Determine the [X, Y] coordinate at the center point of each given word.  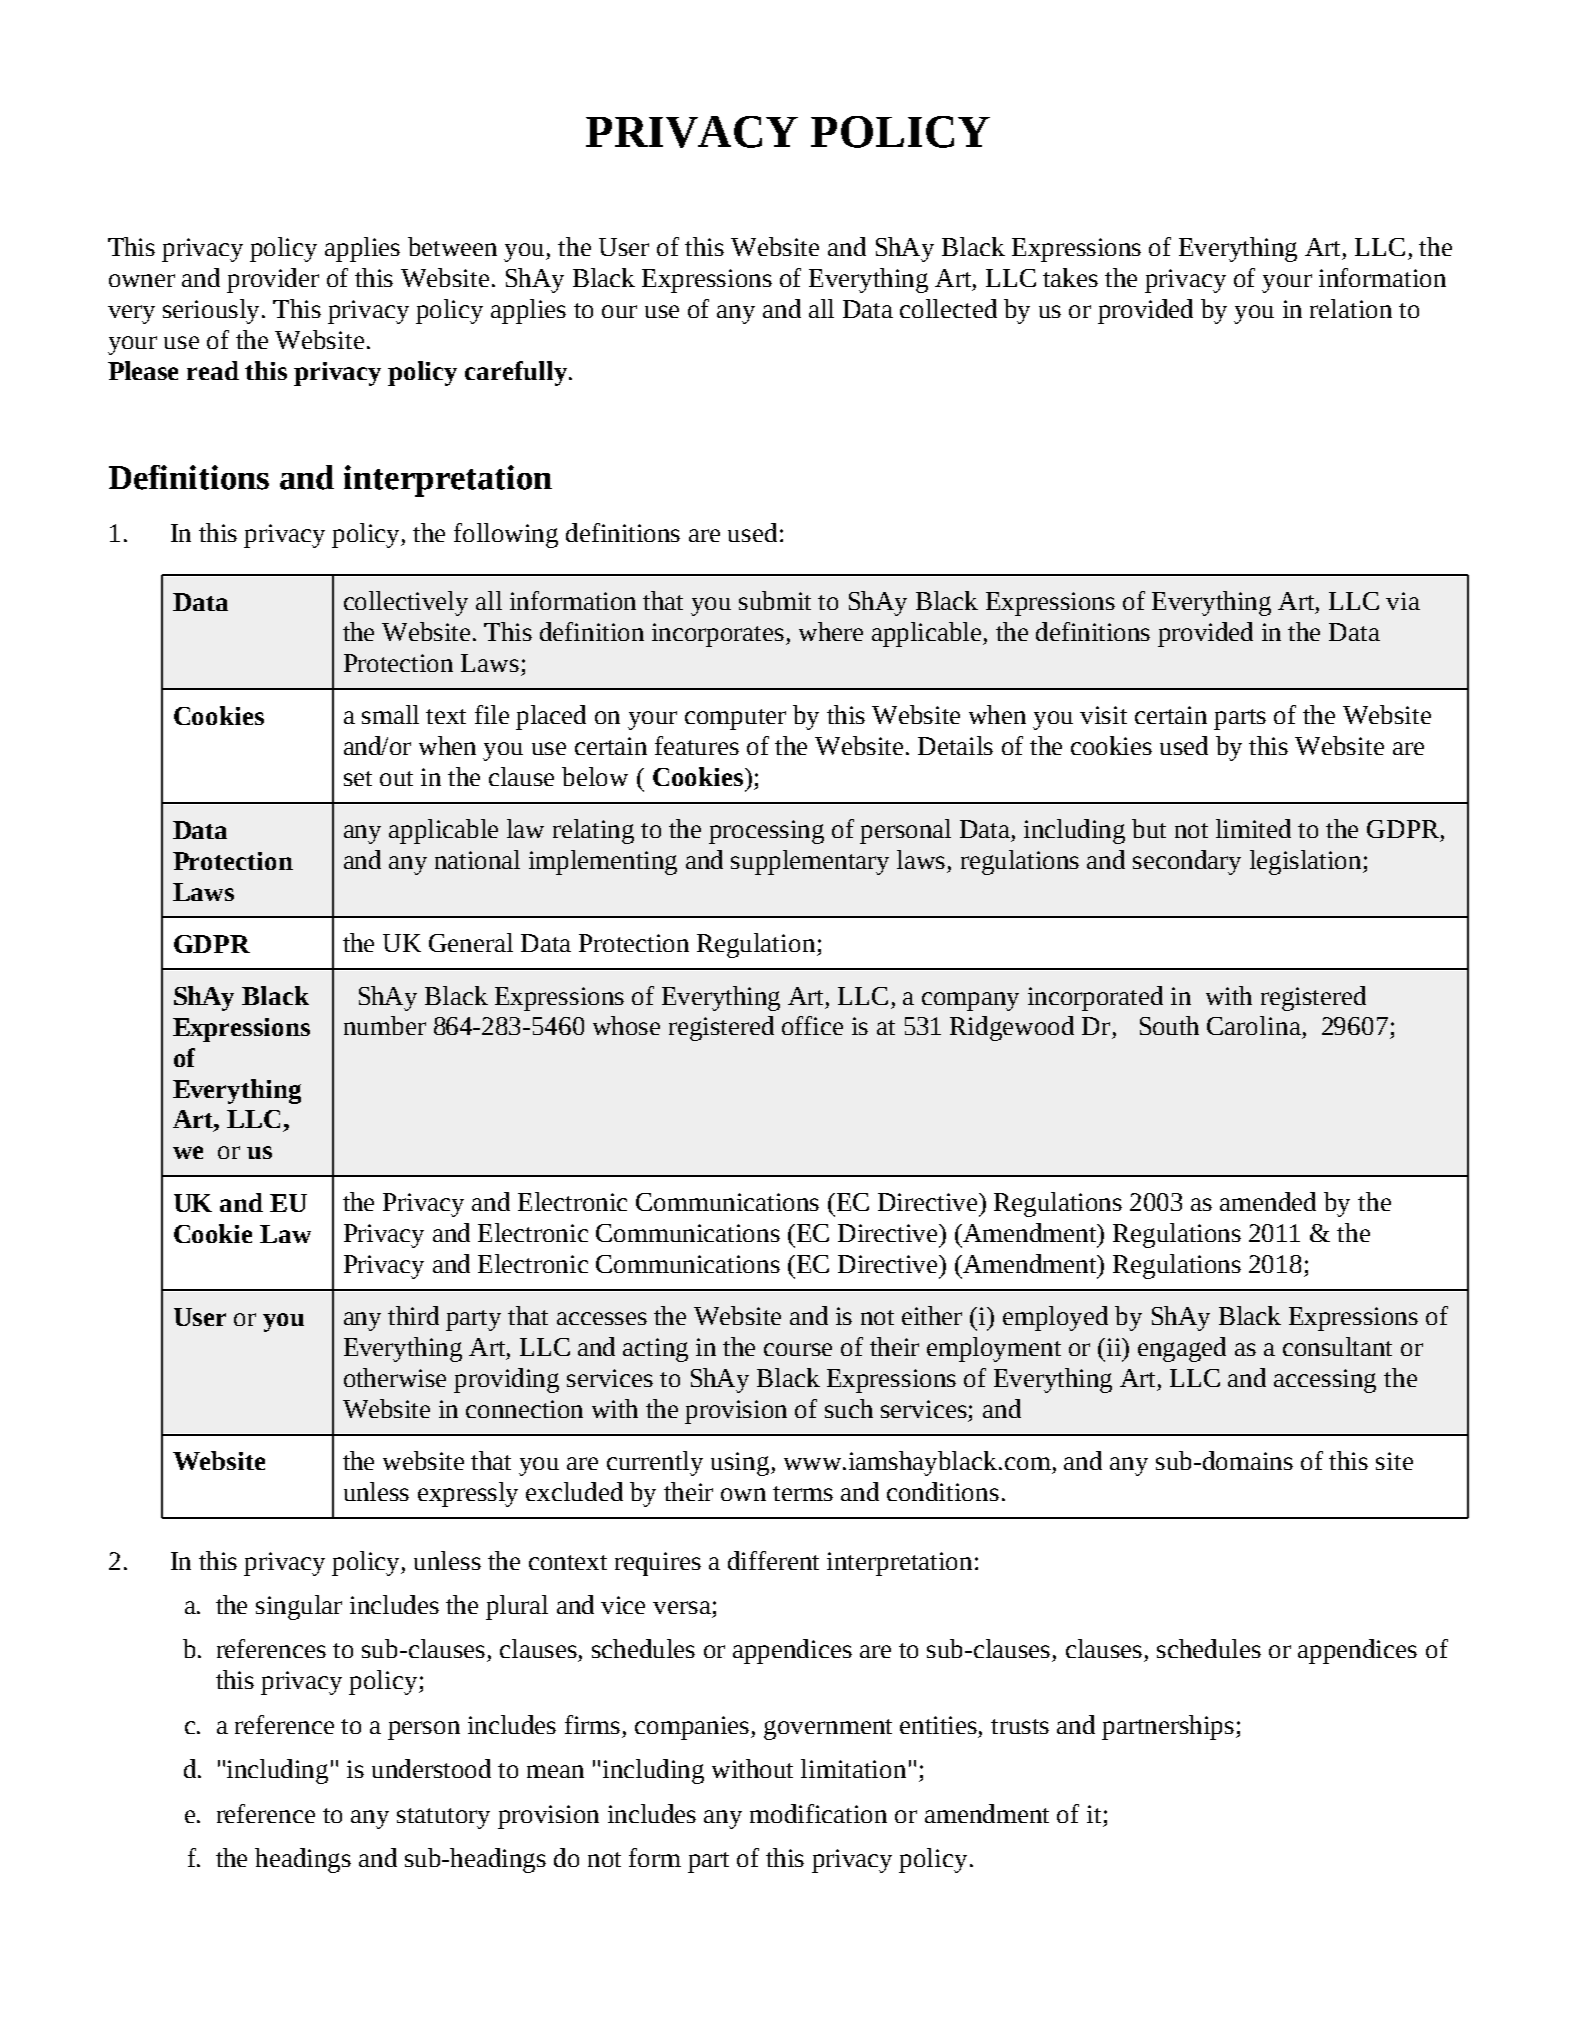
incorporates [719, 635]
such [849, 1408]
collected [948, 308]
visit [1103, 715]
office [812, 1025]
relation [1351, 308]
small [390, 714]
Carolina [1254, 1025]
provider [273, 280]
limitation [853, 1768]
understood [431, 1768]
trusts [1020, 1726]
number [385, 1025]
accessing [1325, 1381]
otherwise [395, 1377]
